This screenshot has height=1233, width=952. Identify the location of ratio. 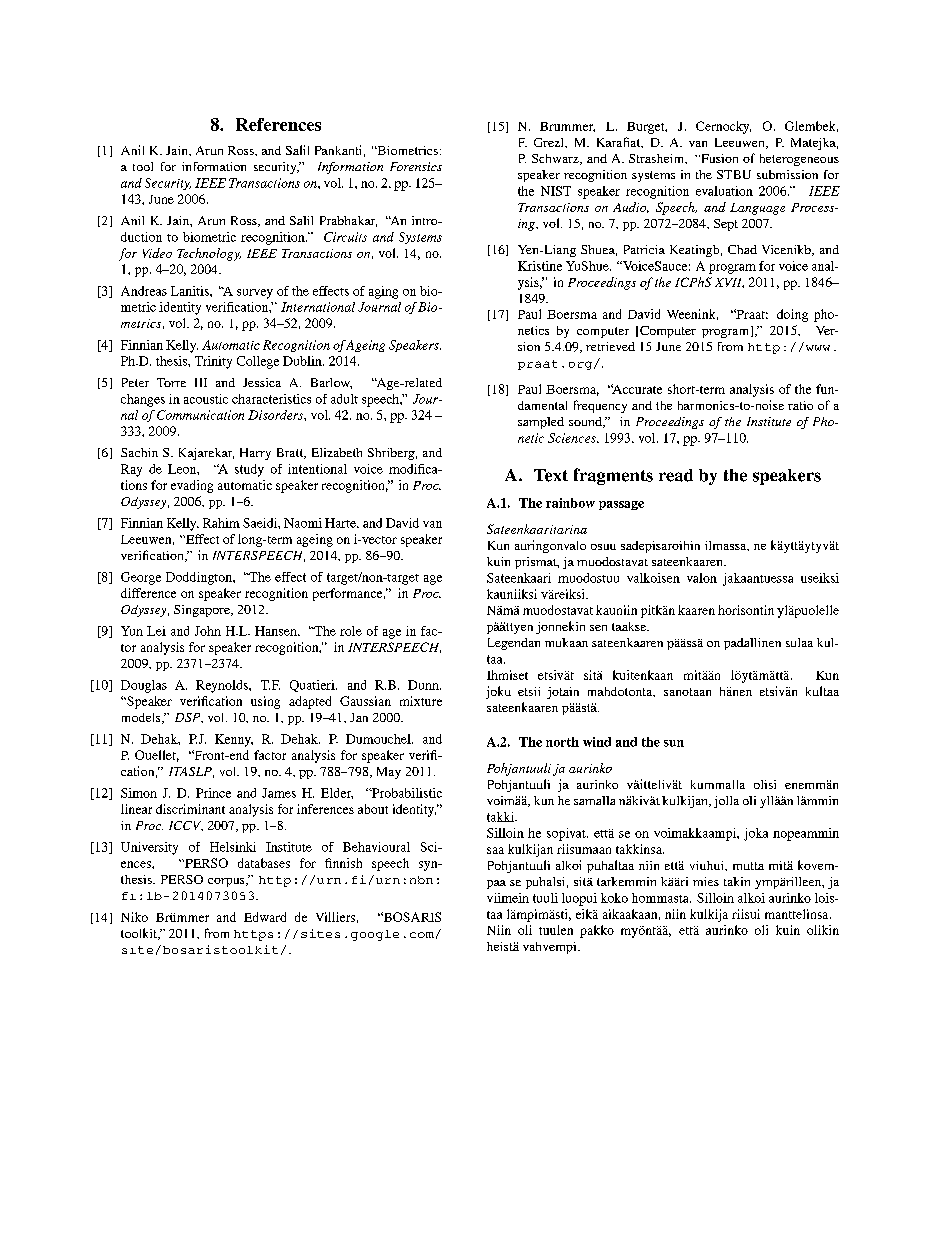
(800, 405).
